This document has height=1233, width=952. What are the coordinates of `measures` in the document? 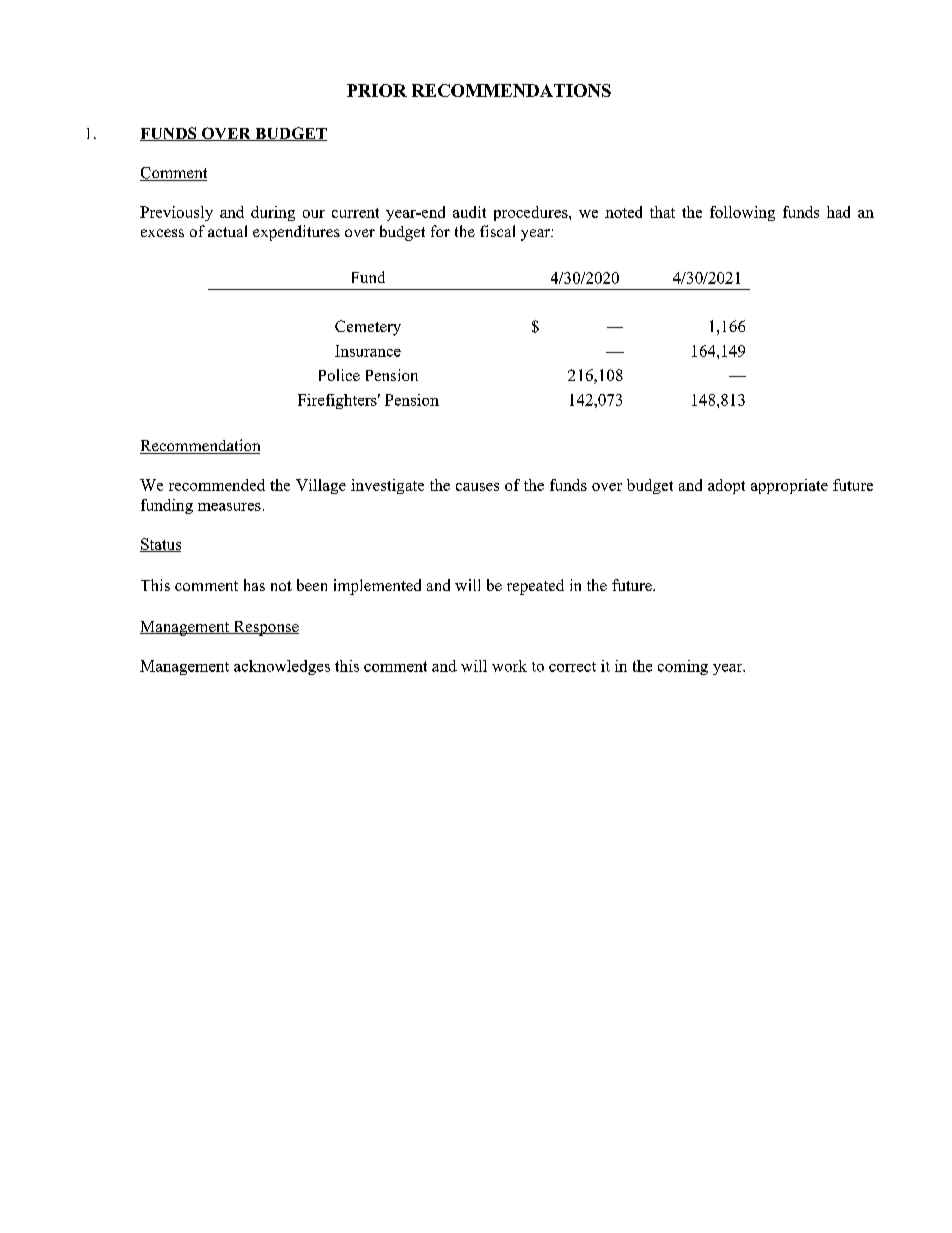 It's located at (229, 507).
